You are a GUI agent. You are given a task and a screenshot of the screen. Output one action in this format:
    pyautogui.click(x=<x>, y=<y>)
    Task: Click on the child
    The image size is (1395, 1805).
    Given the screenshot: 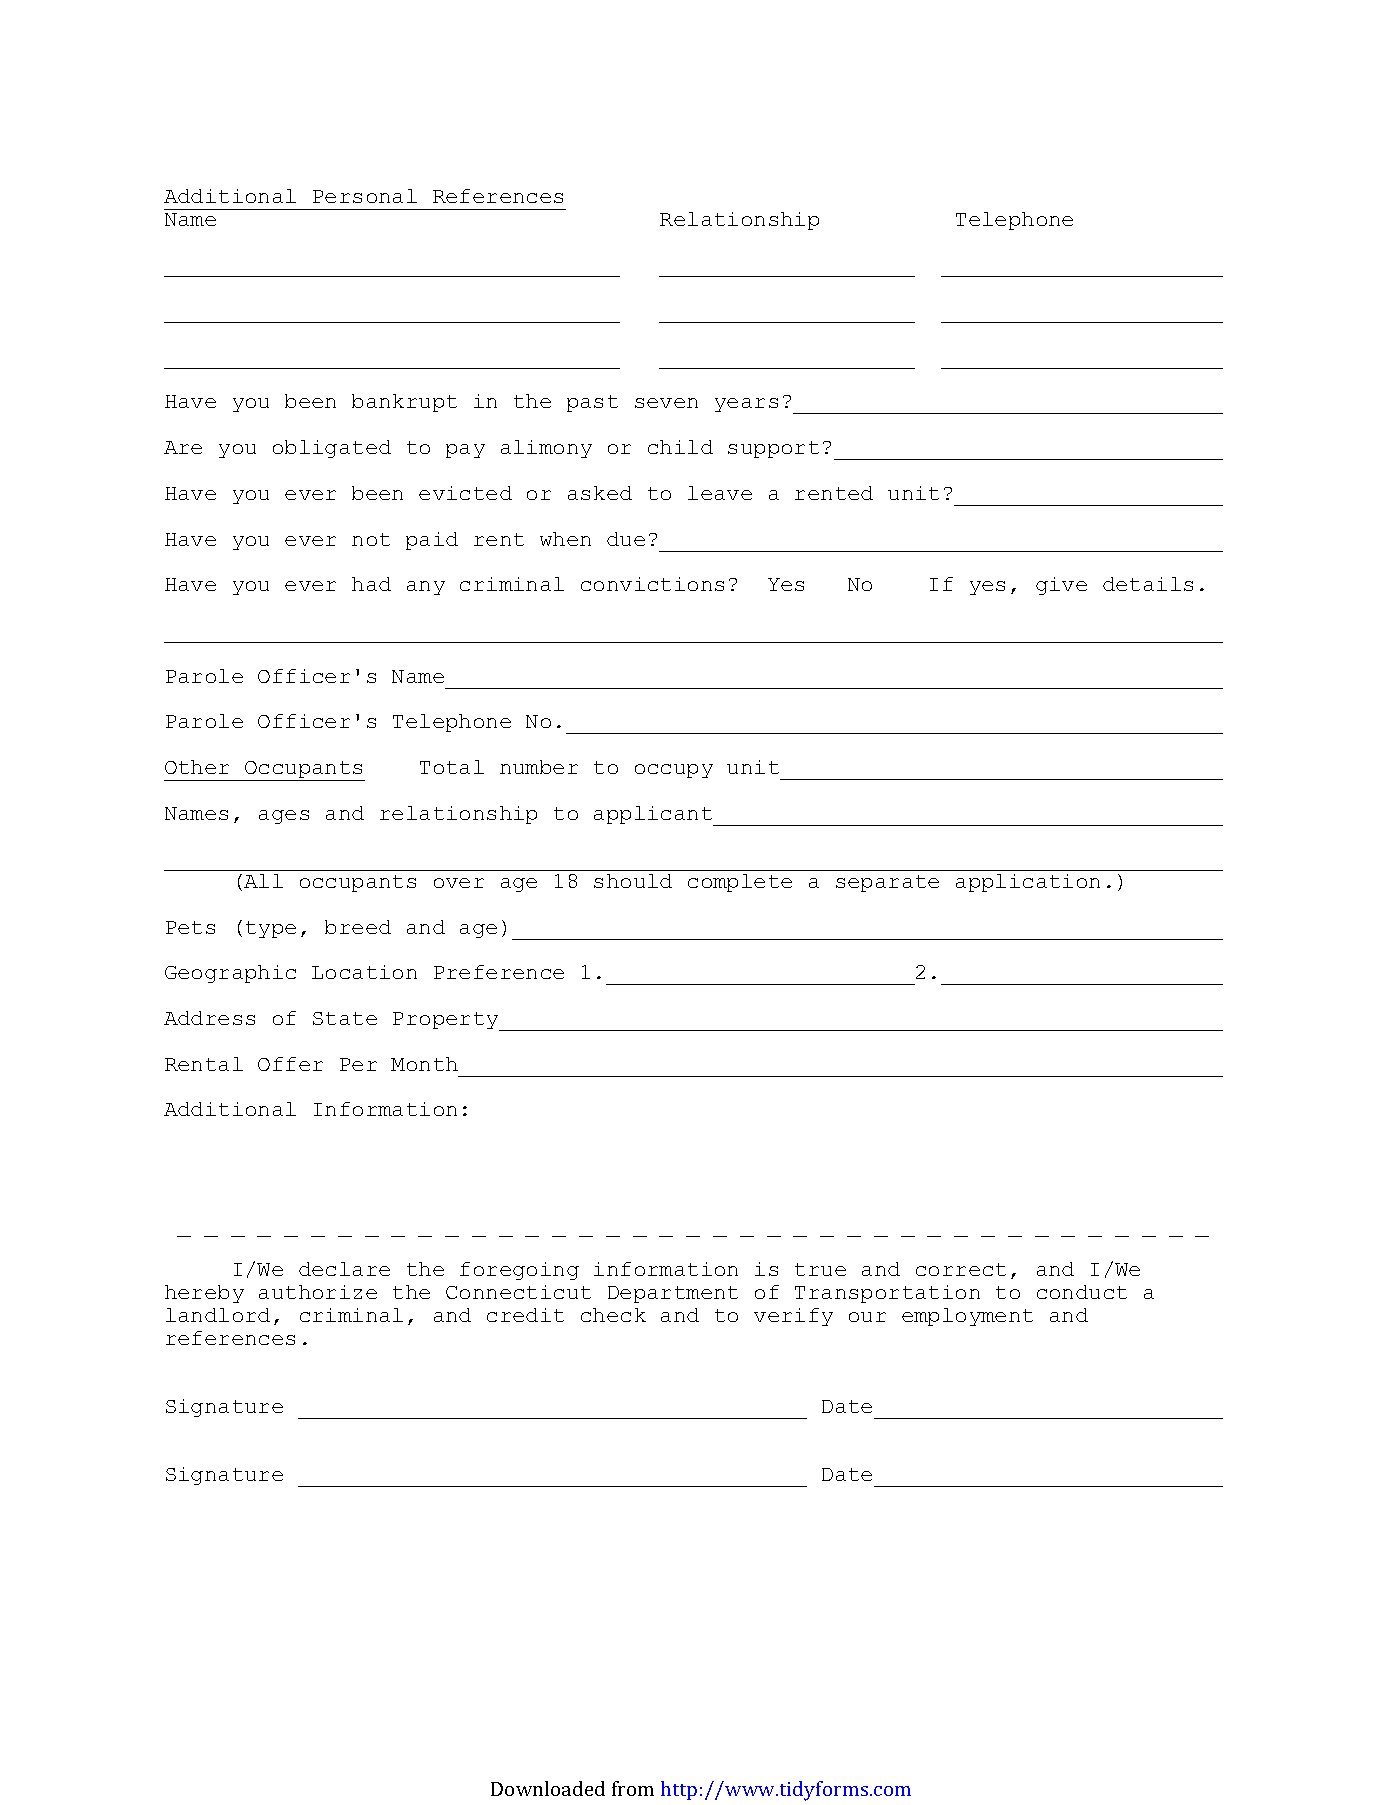 What is the action you would take?
    pyautogui.click(x=680, y=447)
